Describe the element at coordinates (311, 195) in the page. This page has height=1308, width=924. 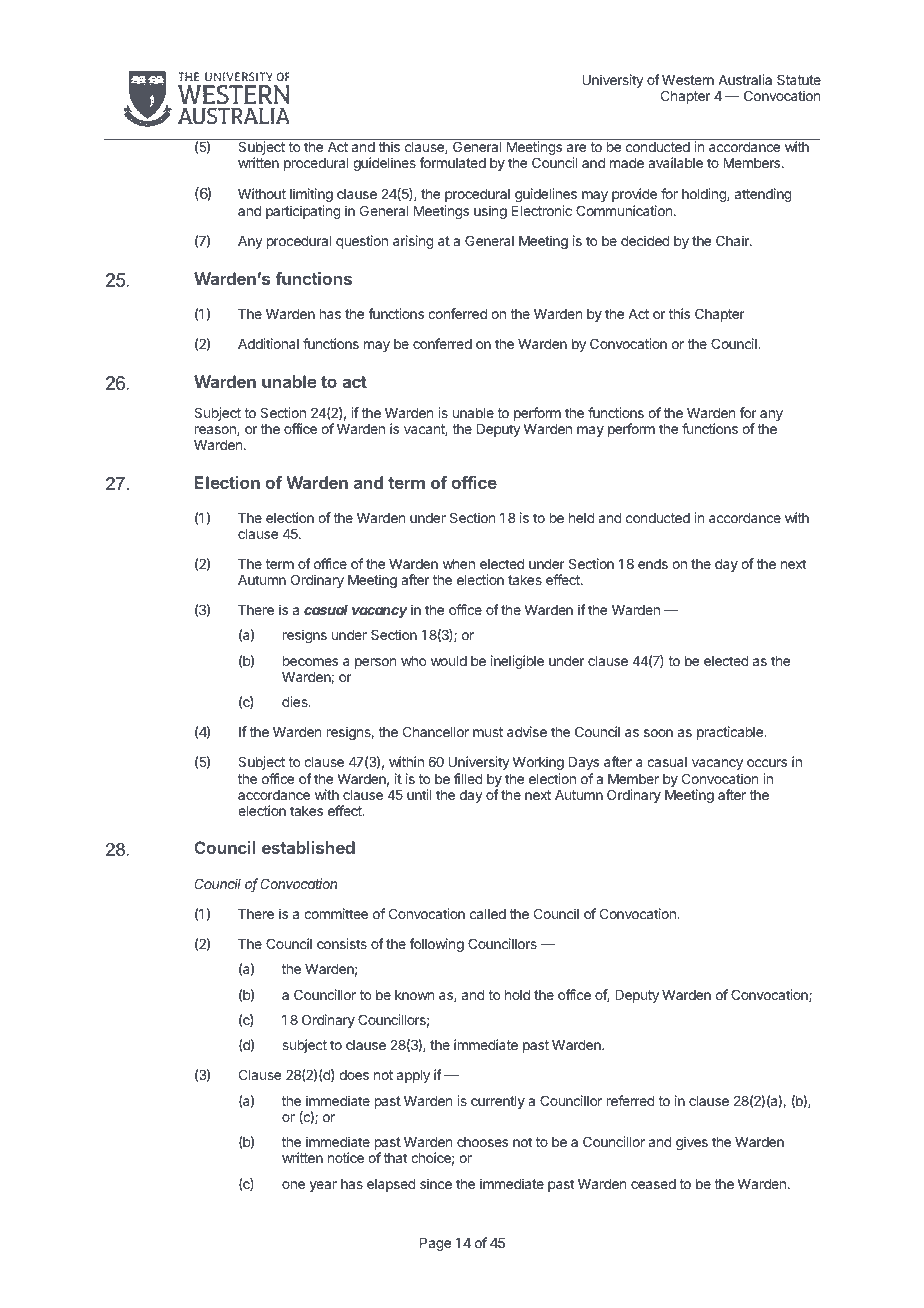
I see `limiting` at that location.
